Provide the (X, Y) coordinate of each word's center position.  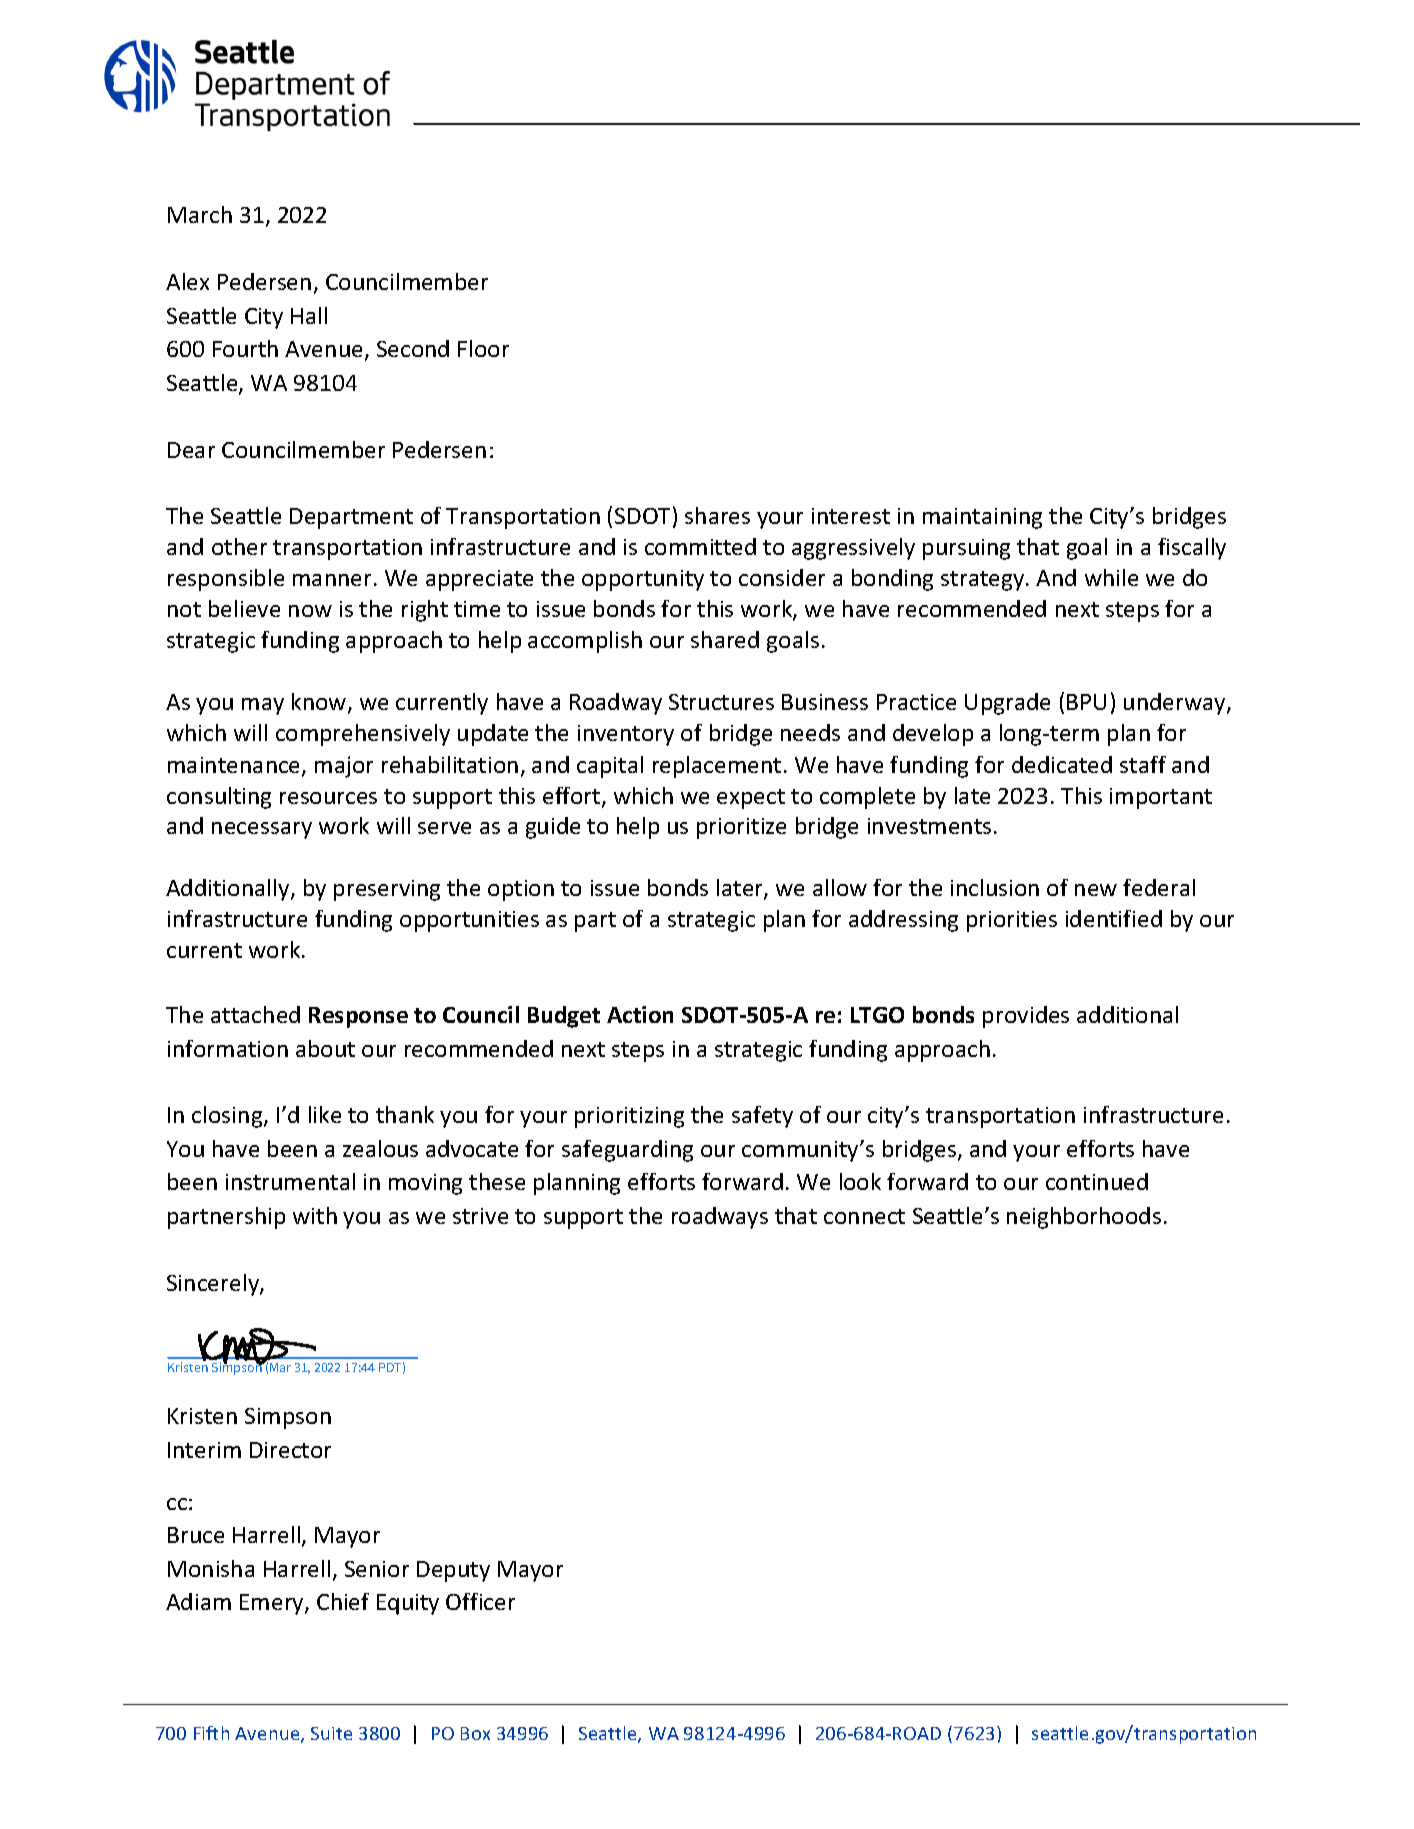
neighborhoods (1084, 1218)
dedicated (1062, 764)
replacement (717, 767)
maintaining (982, 518)
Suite (331, 1733)
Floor (483, 348)
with (315, 1215)
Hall (309, 315)
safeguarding (627, 1151)
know (320, 703)
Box (475, 1733)
